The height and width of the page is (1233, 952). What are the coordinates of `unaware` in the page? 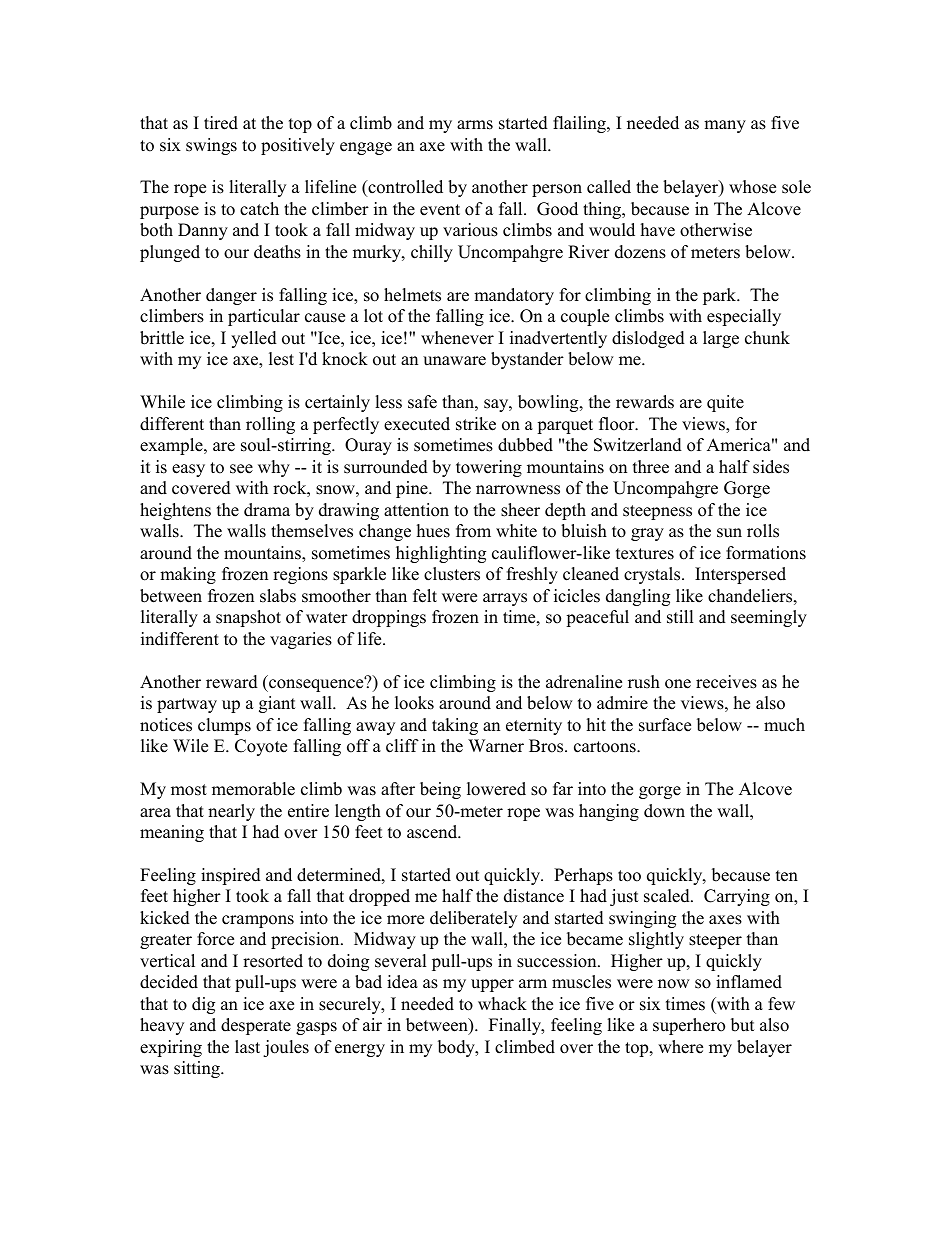 It's located at (454, 361).
